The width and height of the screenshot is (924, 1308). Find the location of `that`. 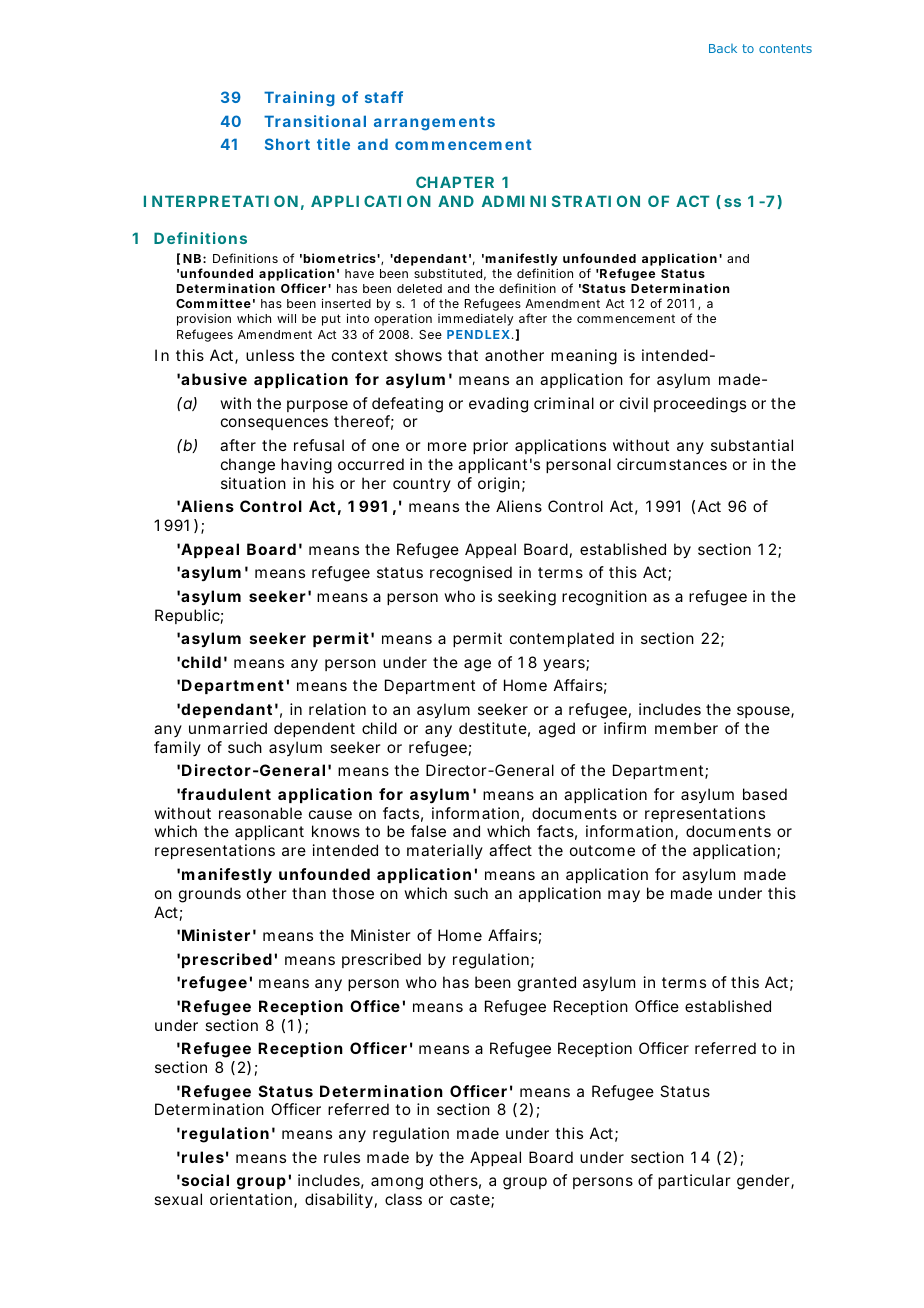

that is located at coordinates (463, 355).
